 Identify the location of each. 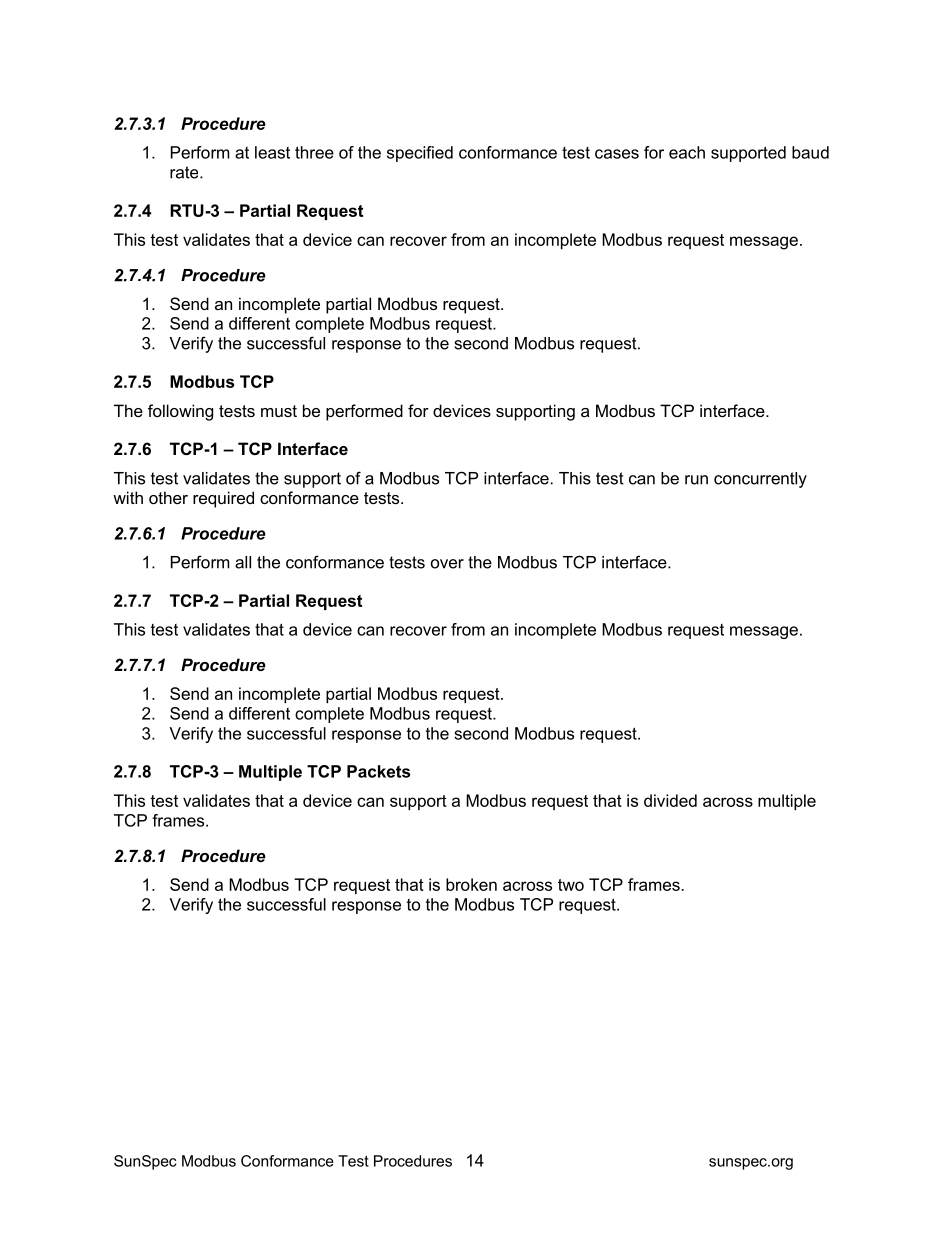
(687, 152).
